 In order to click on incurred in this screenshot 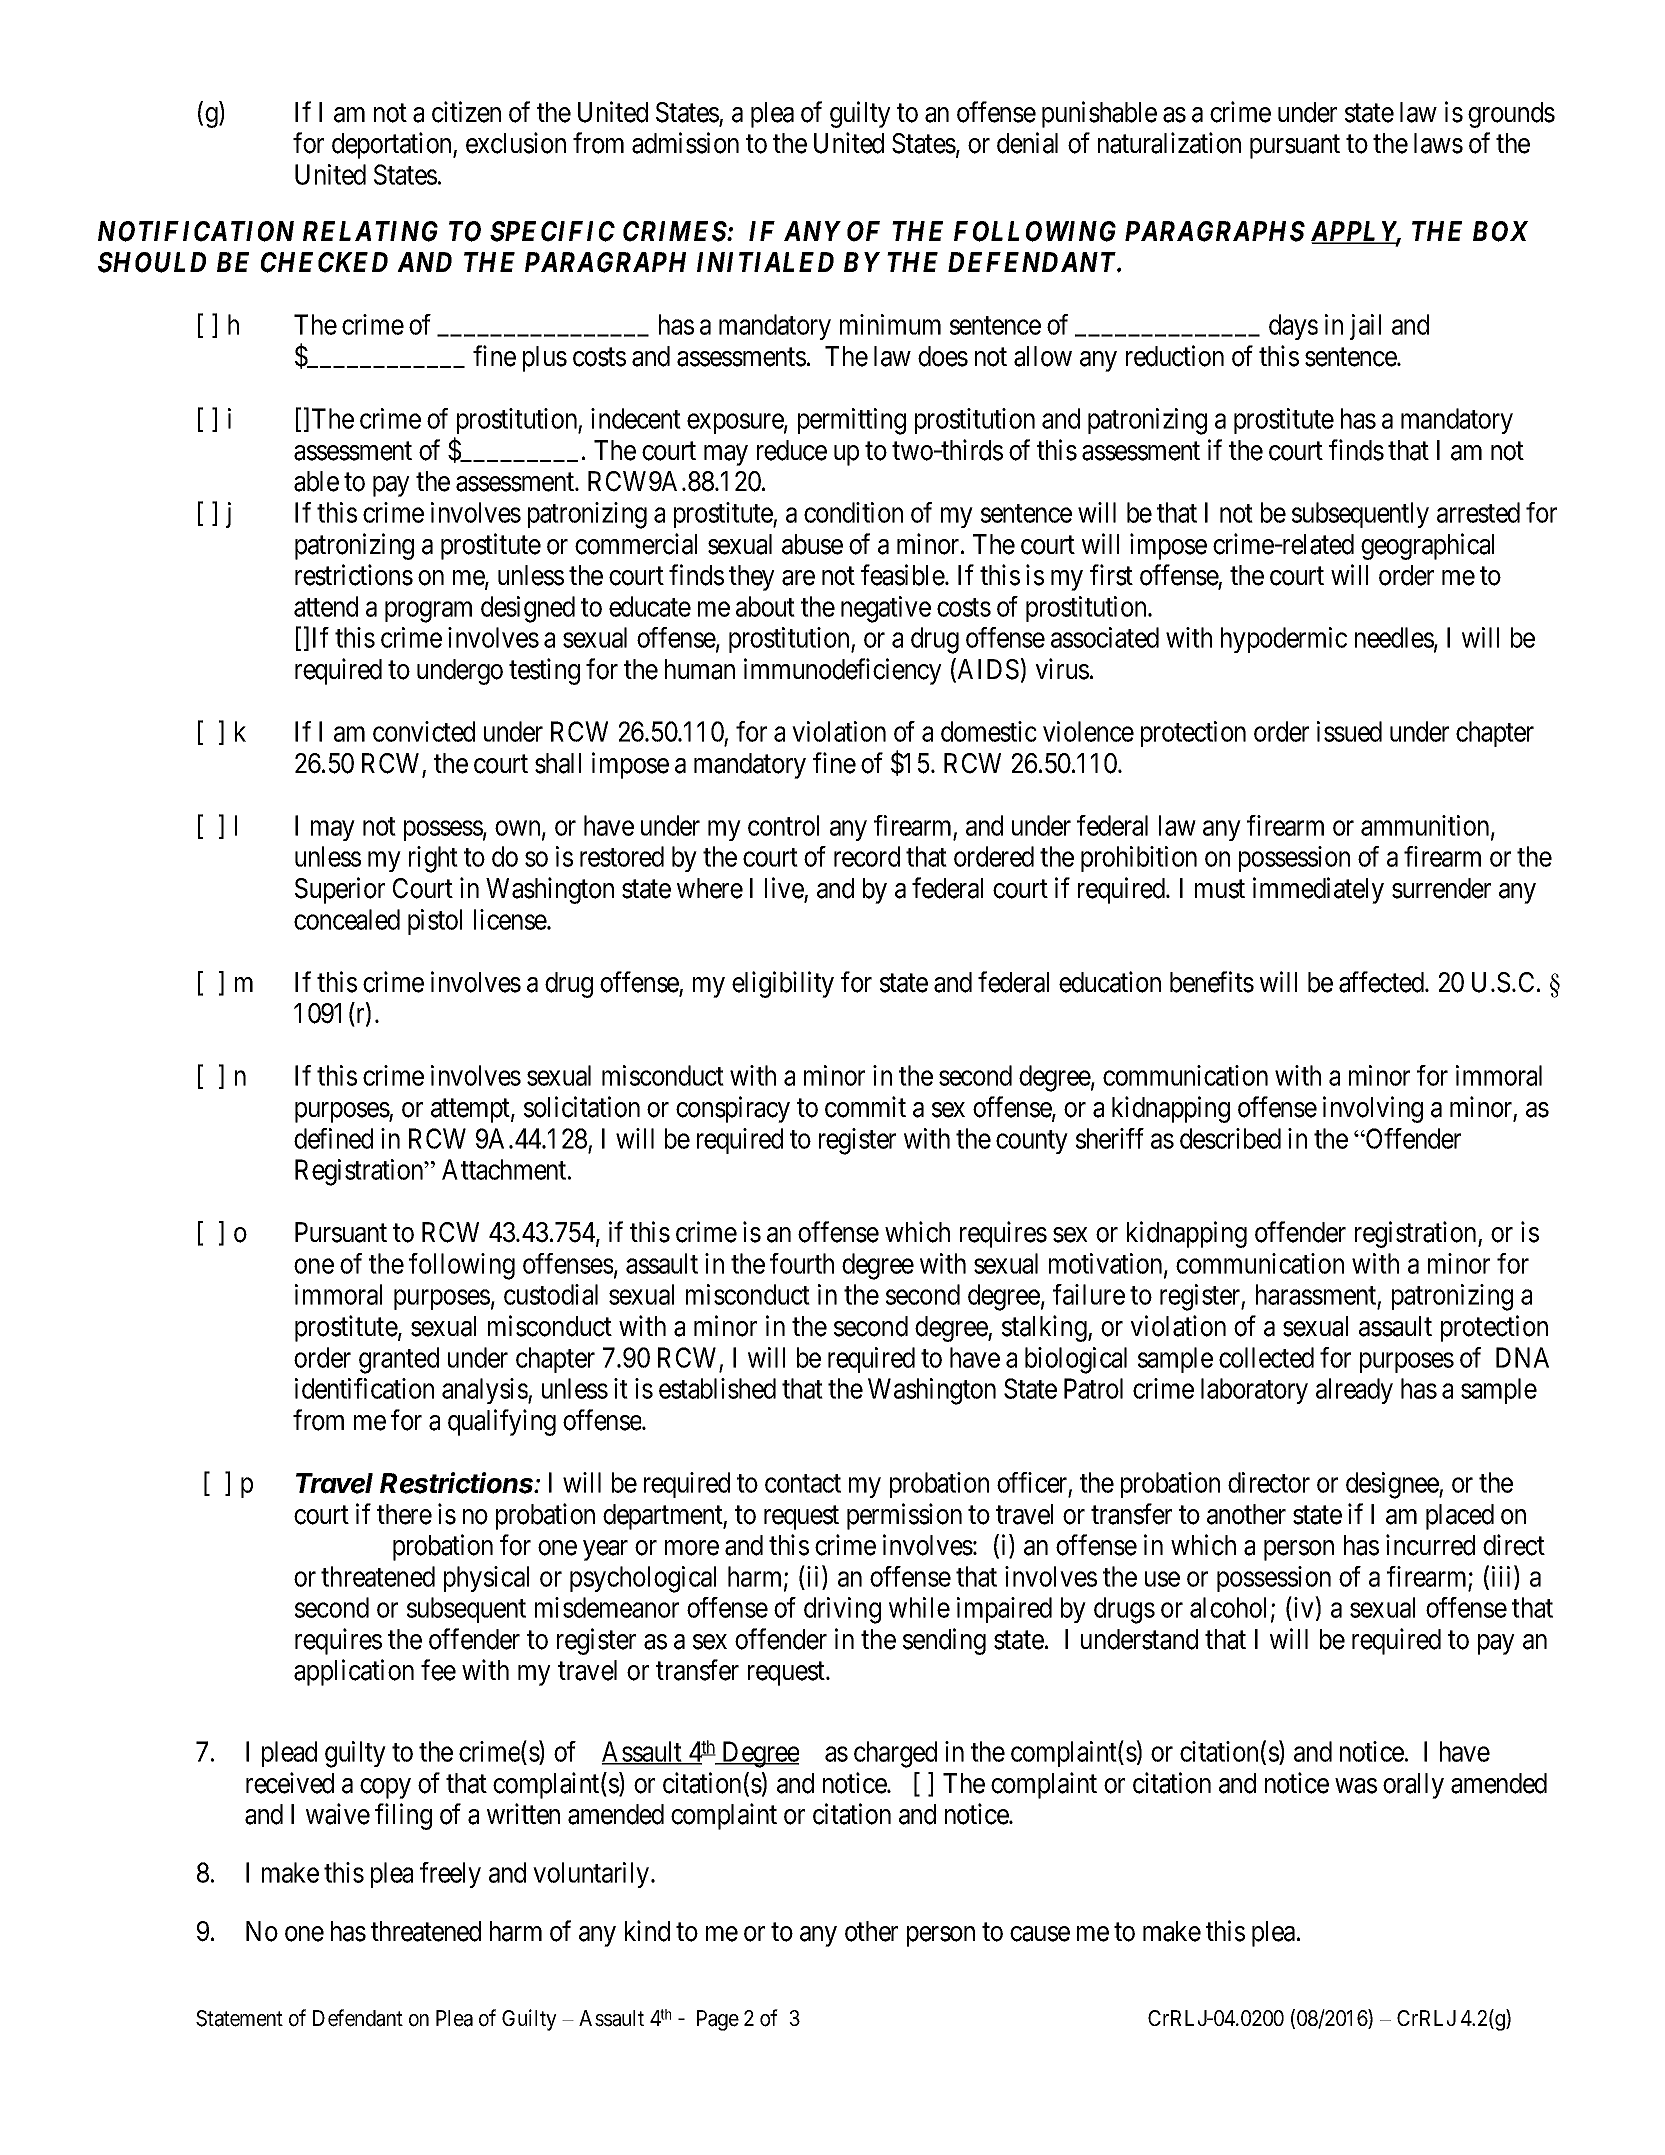, I will do `click(1430, 1545)`.
